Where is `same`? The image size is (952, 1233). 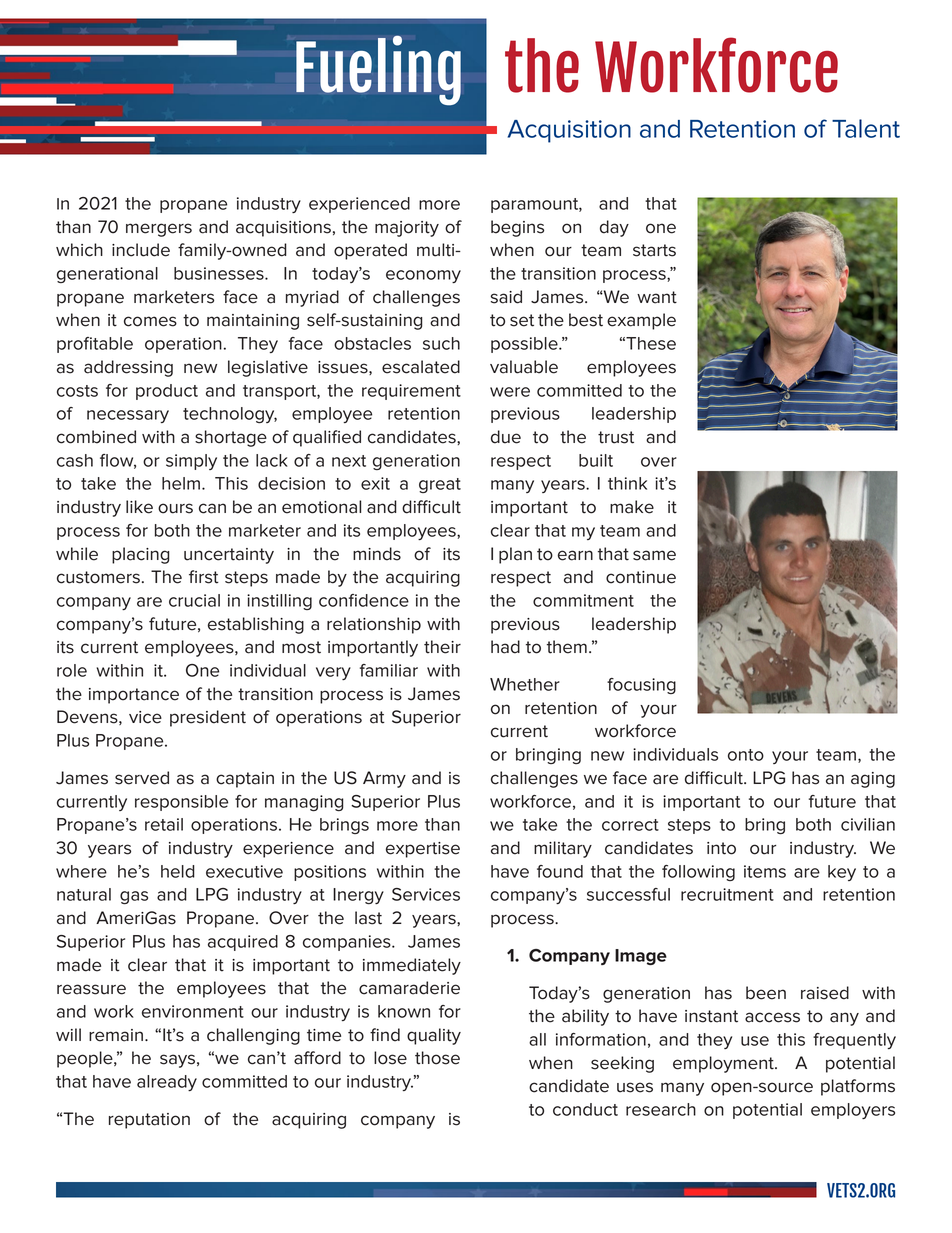 same is located at coordinates (654, 555).
